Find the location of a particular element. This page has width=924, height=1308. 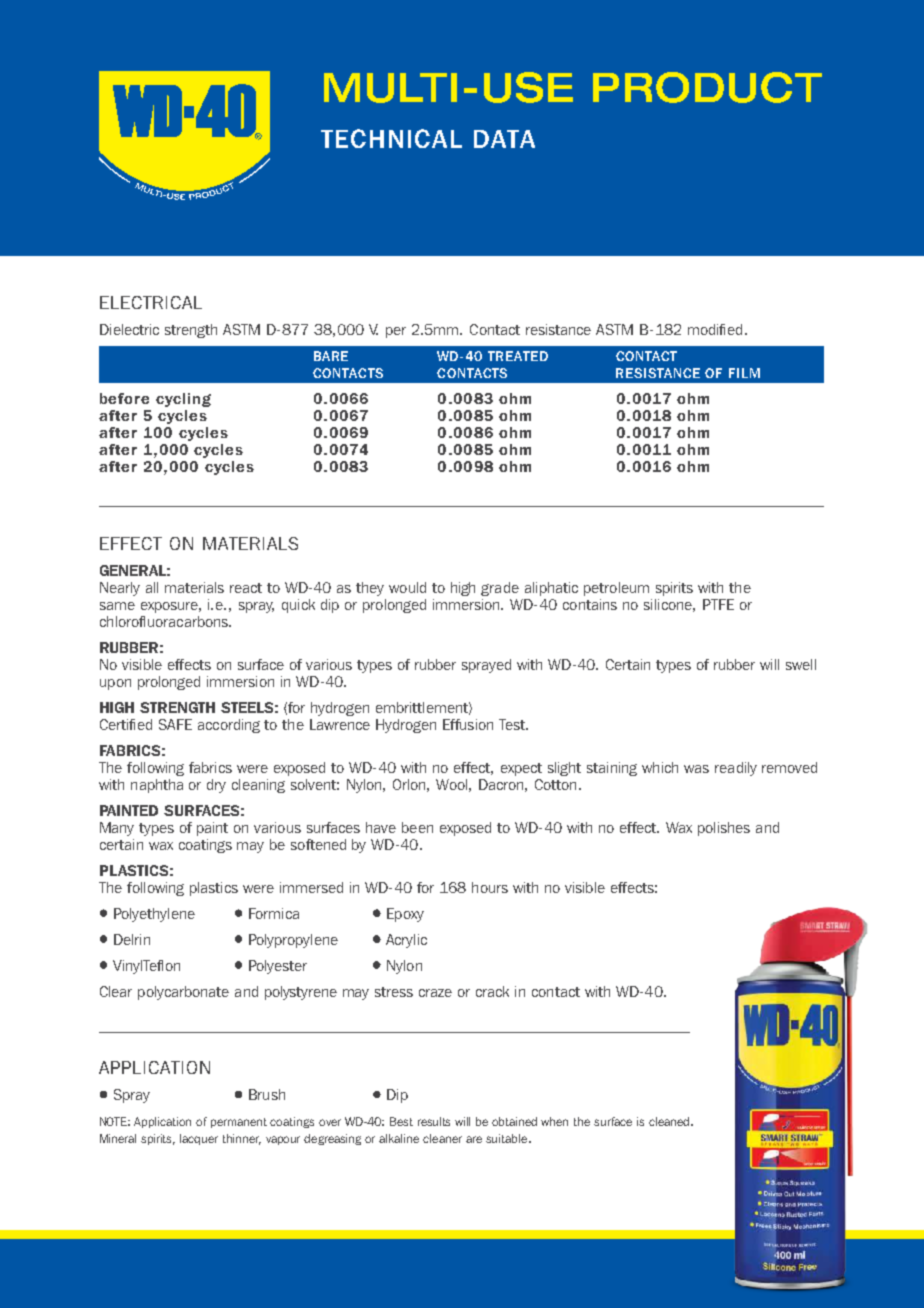

PTFE is located at coordinates (718, 604).
